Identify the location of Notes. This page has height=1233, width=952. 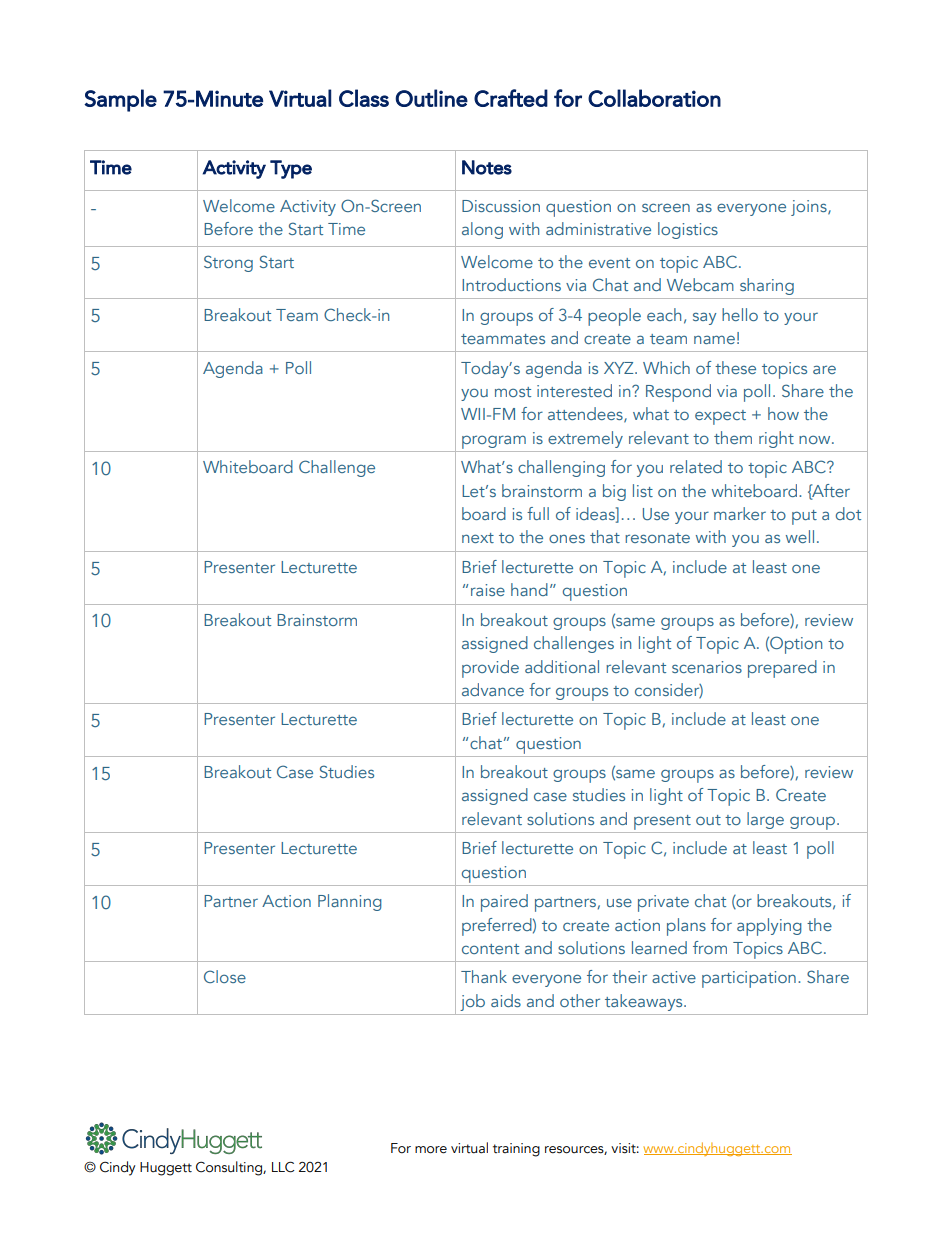
(487, 167).
